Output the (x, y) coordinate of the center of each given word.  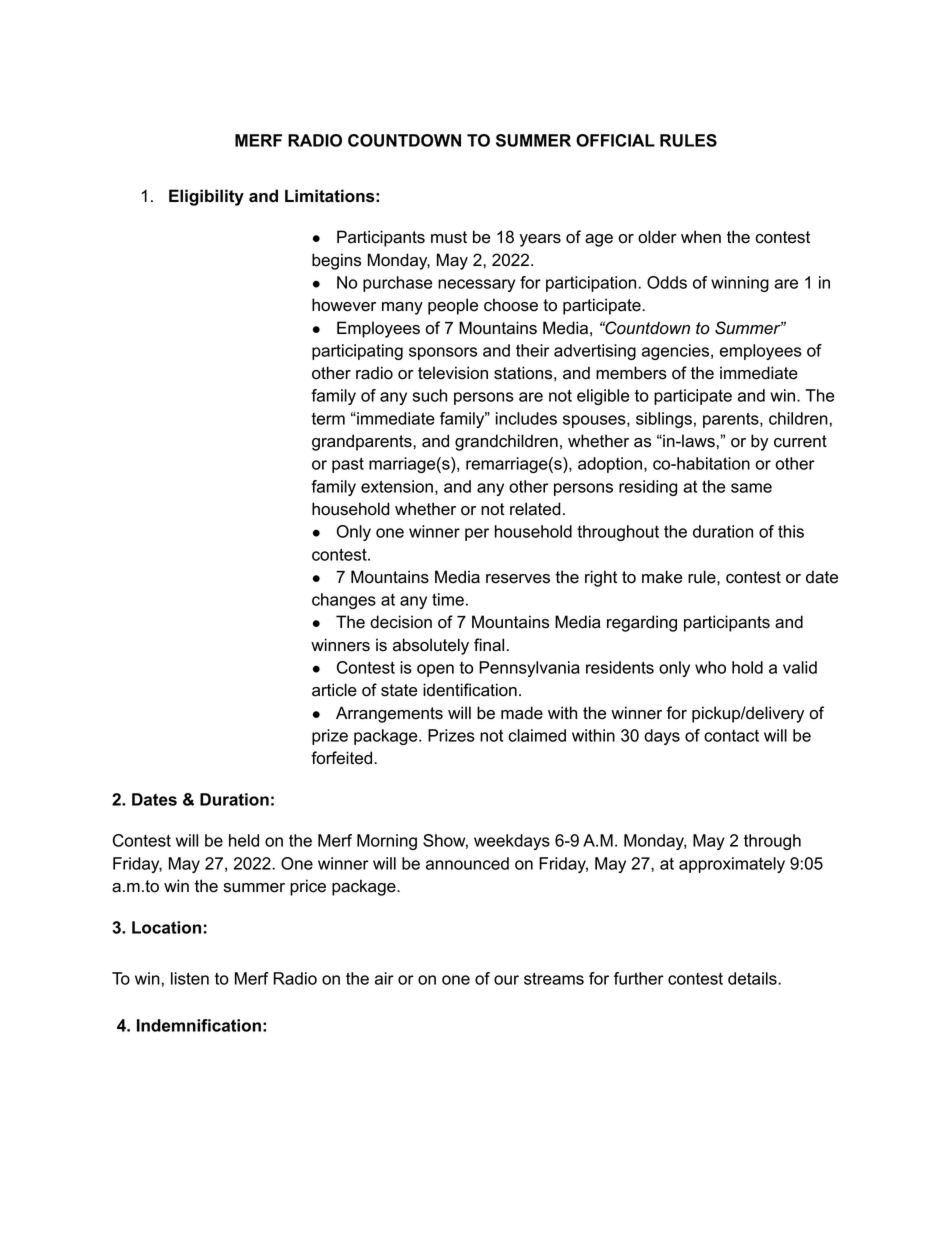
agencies (677, 352)
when (701, 237)
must (449, 237)
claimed (537, 735)
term (328, 419)
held (244, 840)
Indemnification (199, 1025)
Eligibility (206, 197)
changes (344, 601)
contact (731, 736)
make (662, 577)
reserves (518, 579)
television (453, 373)
